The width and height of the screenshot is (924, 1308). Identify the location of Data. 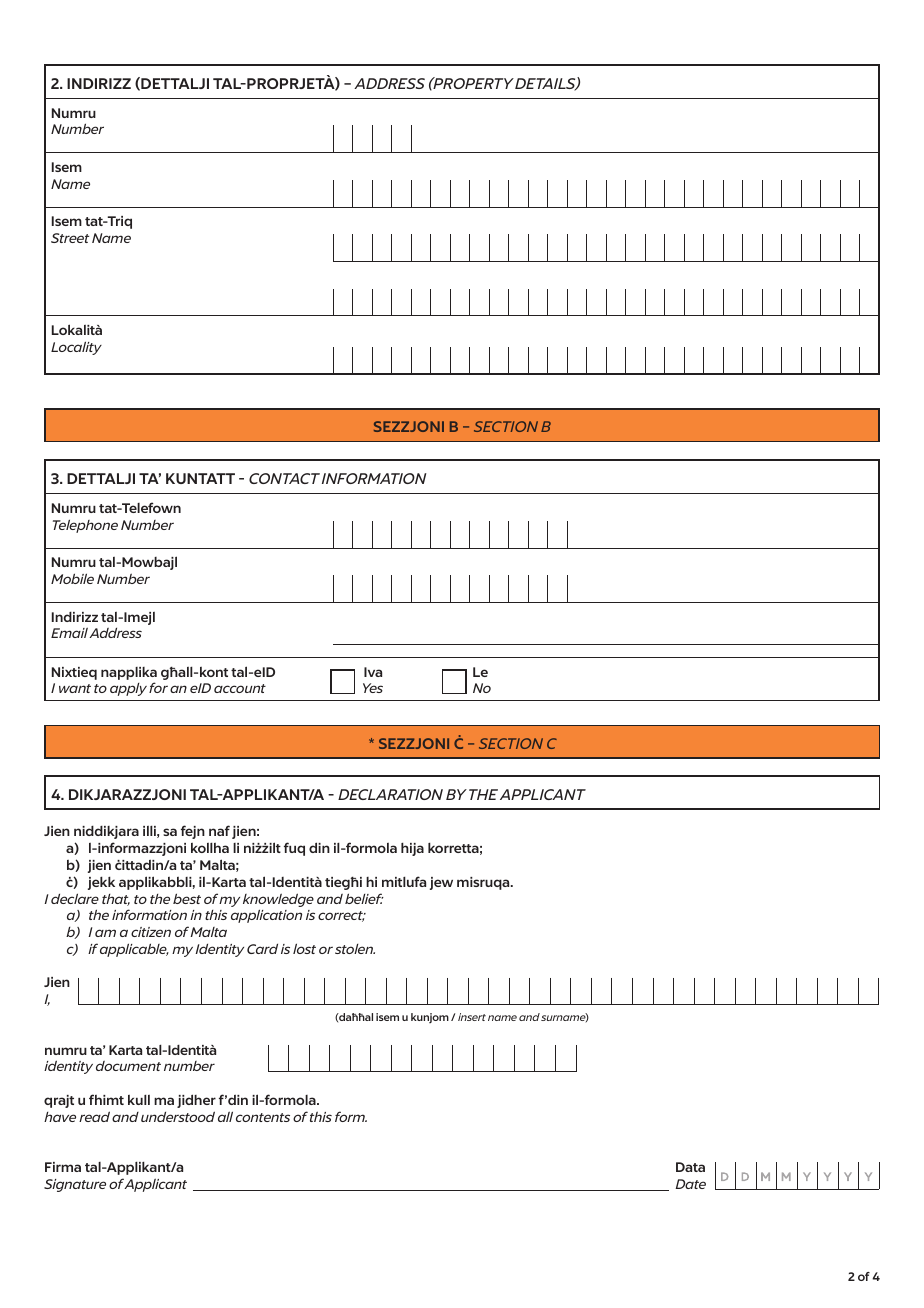
(690, 1167).
